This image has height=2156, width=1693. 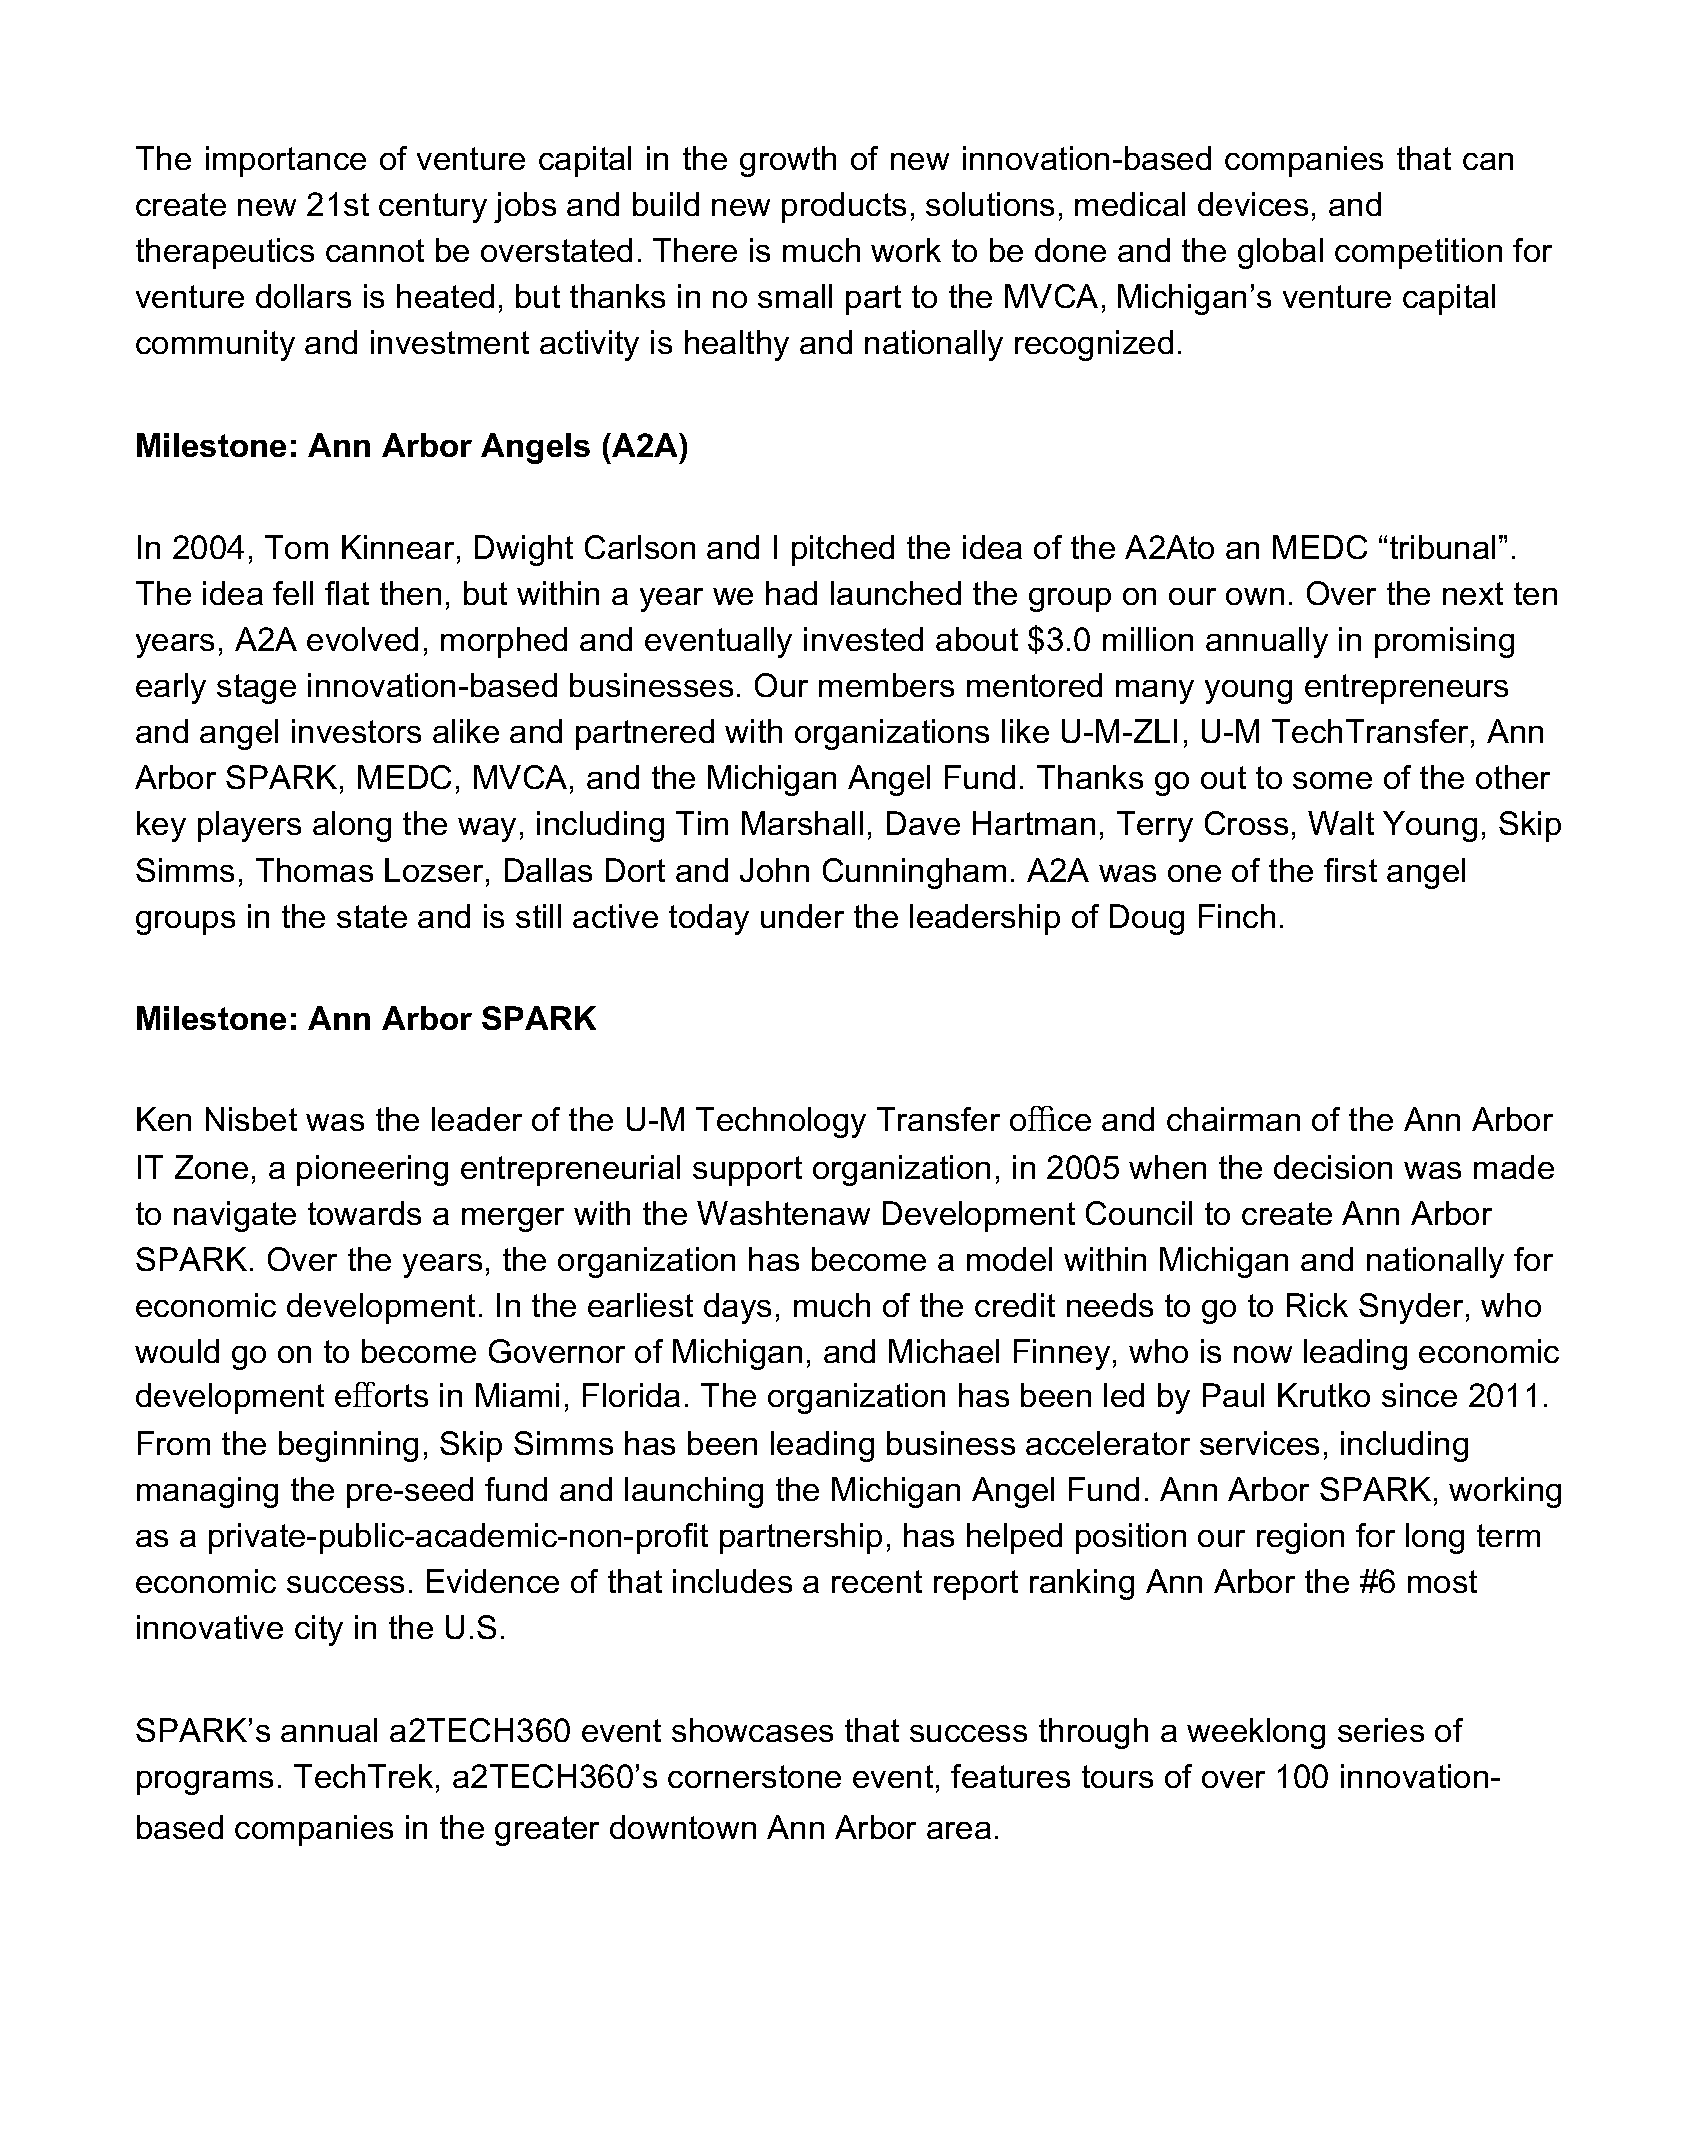 What do you see at coordinates (375, 250) in the image?
I see `cannot` at bounding box center [375, 250].
